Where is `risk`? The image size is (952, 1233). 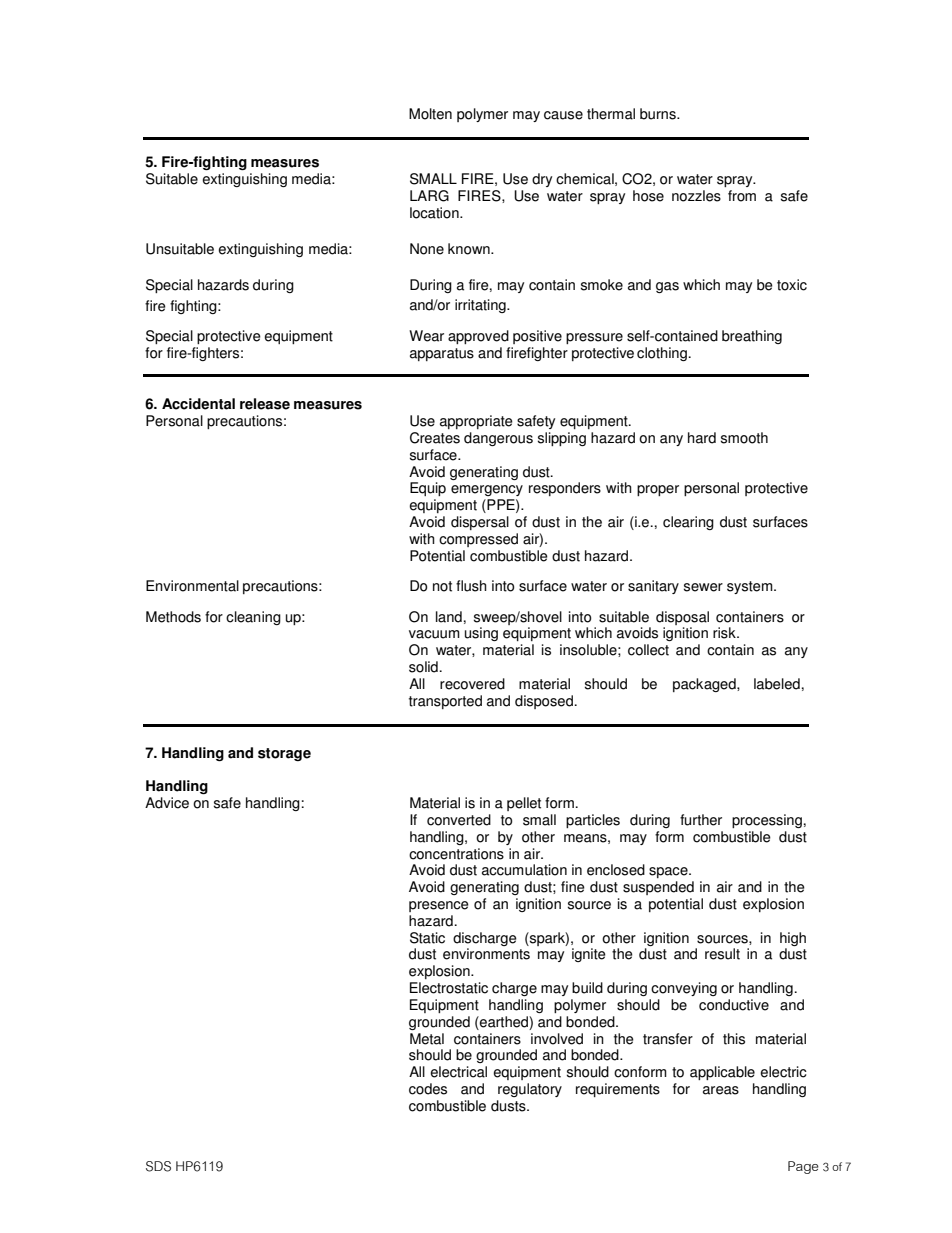
risk is located at coordinates (725, 633).
